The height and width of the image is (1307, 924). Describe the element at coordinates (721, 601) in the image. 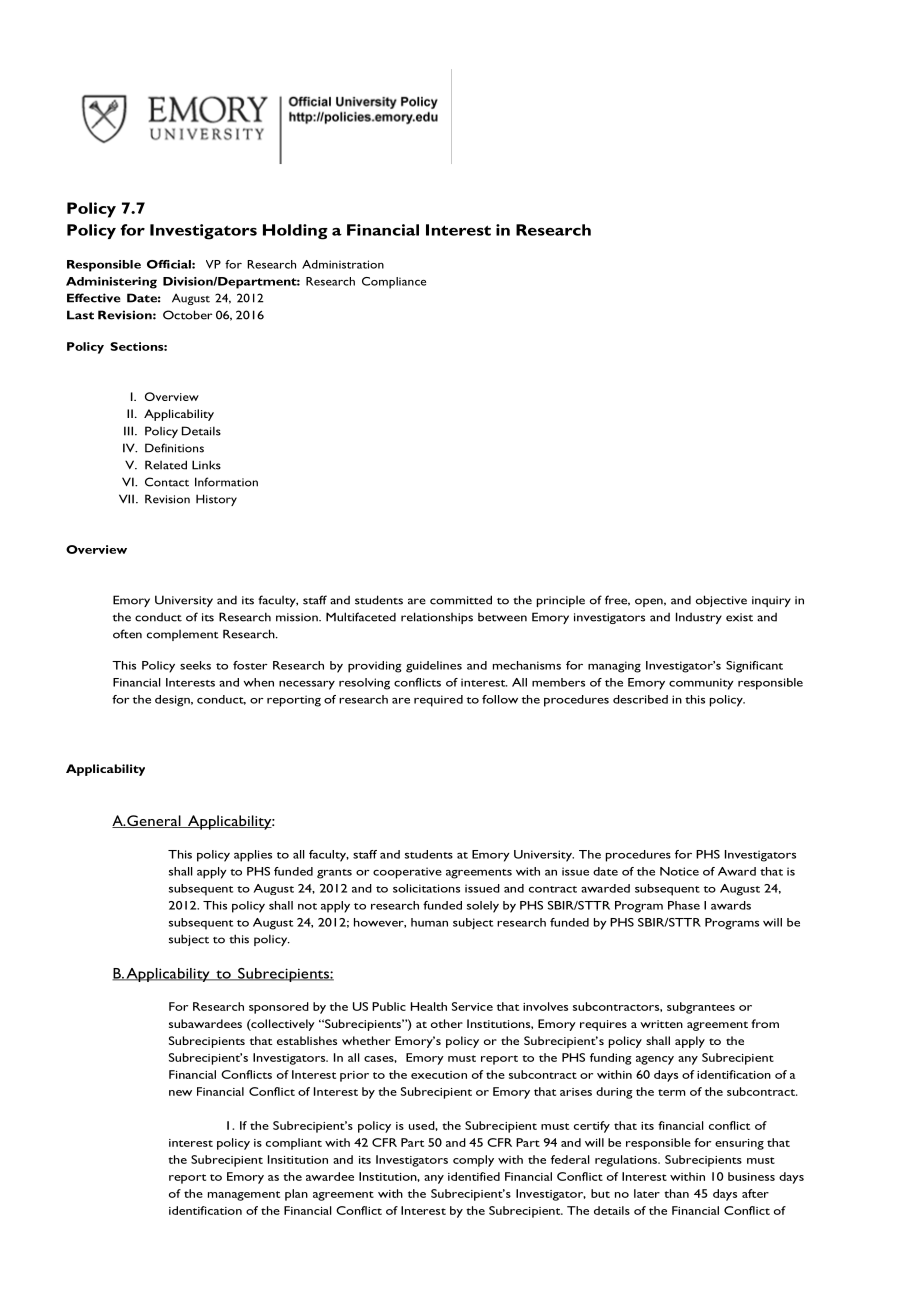

I see `objective` at that location.
